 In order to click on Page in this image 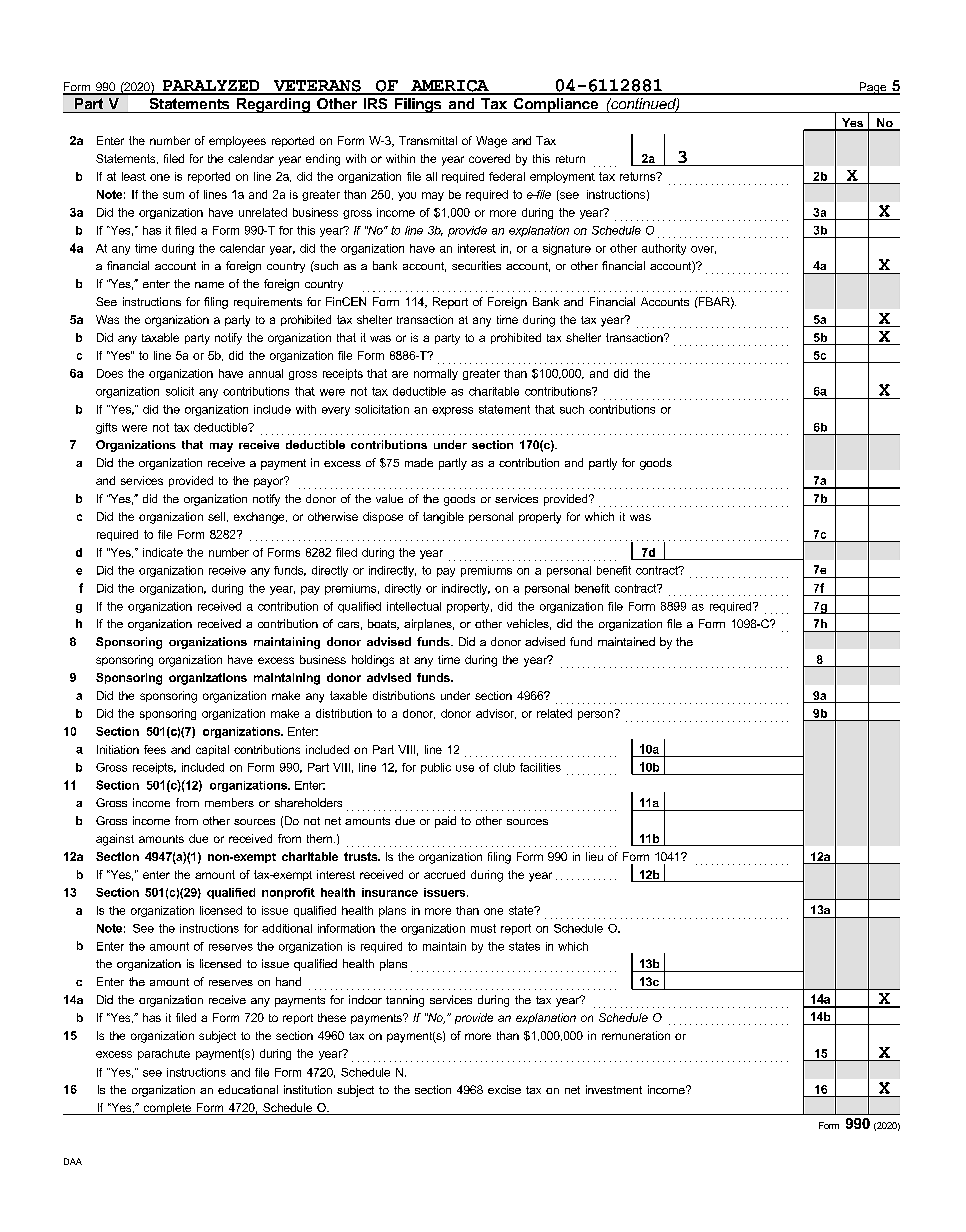, I will do `click(873, 88)`.
